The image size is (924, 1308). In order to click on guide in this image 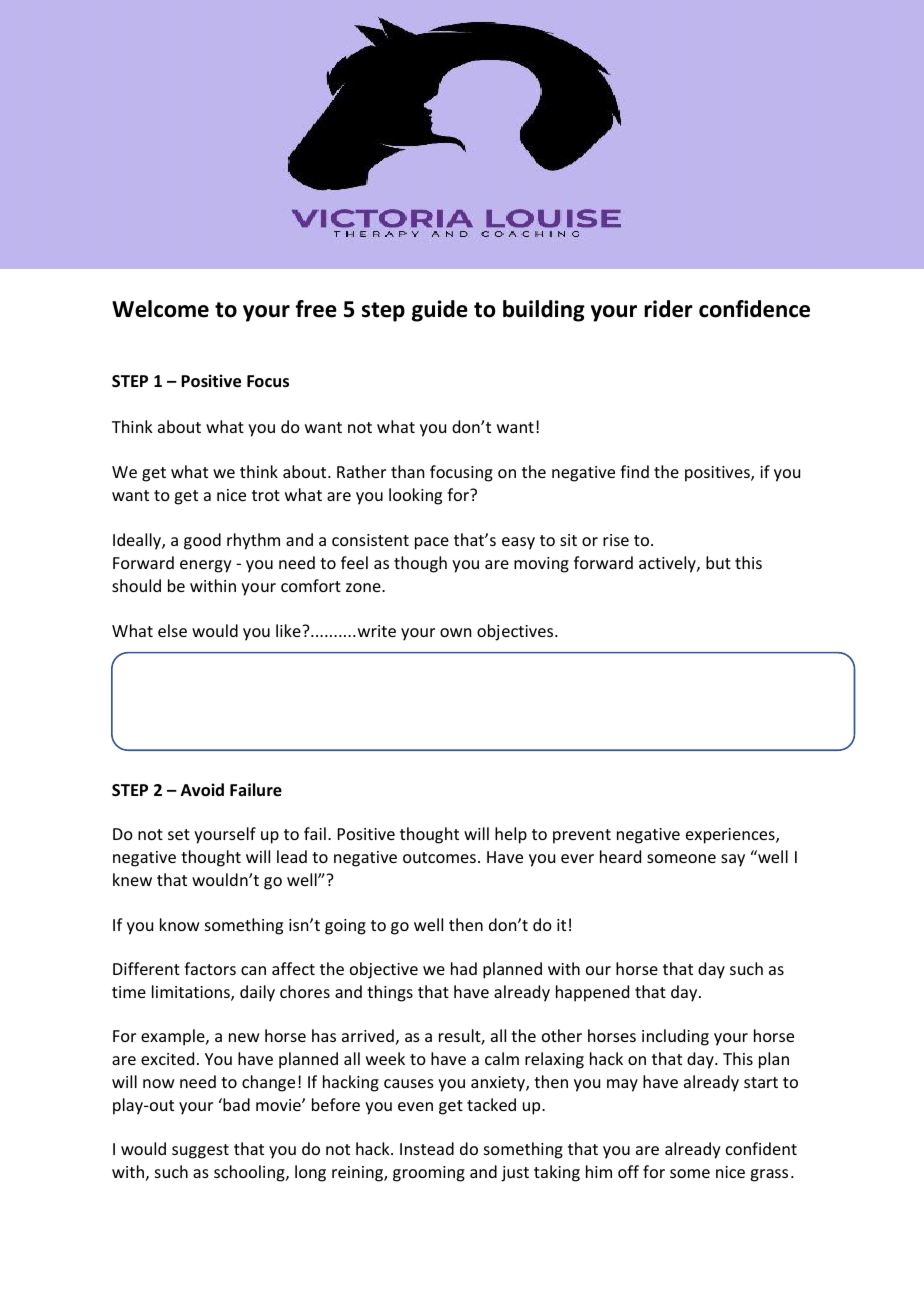, I will do `click(440, 311)`.
